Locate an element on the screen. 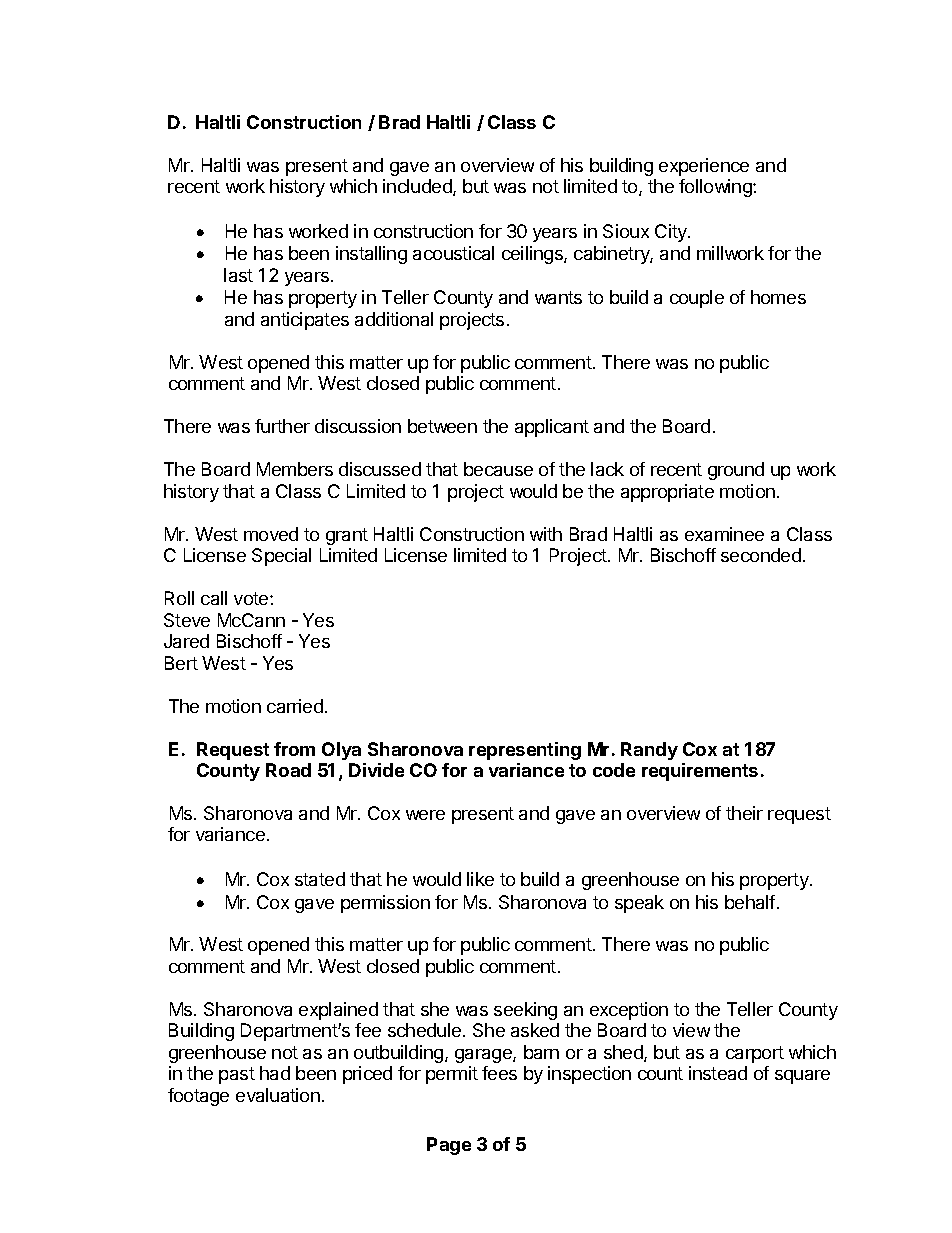  Jared is located at coordinates (186, 641).
